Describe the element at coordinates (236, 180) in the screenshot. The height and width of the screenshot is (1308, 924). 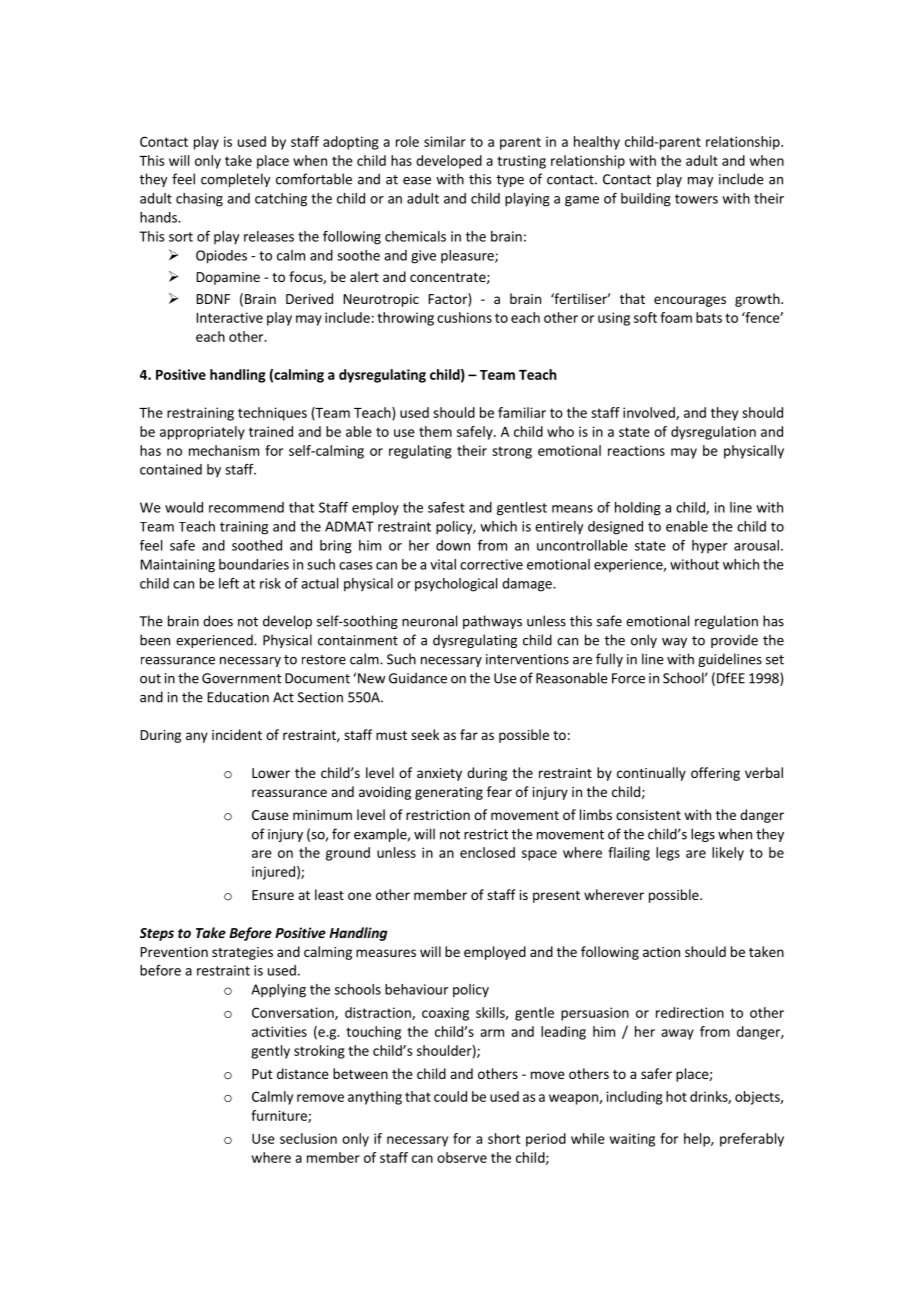
I see `completely` at that location.
